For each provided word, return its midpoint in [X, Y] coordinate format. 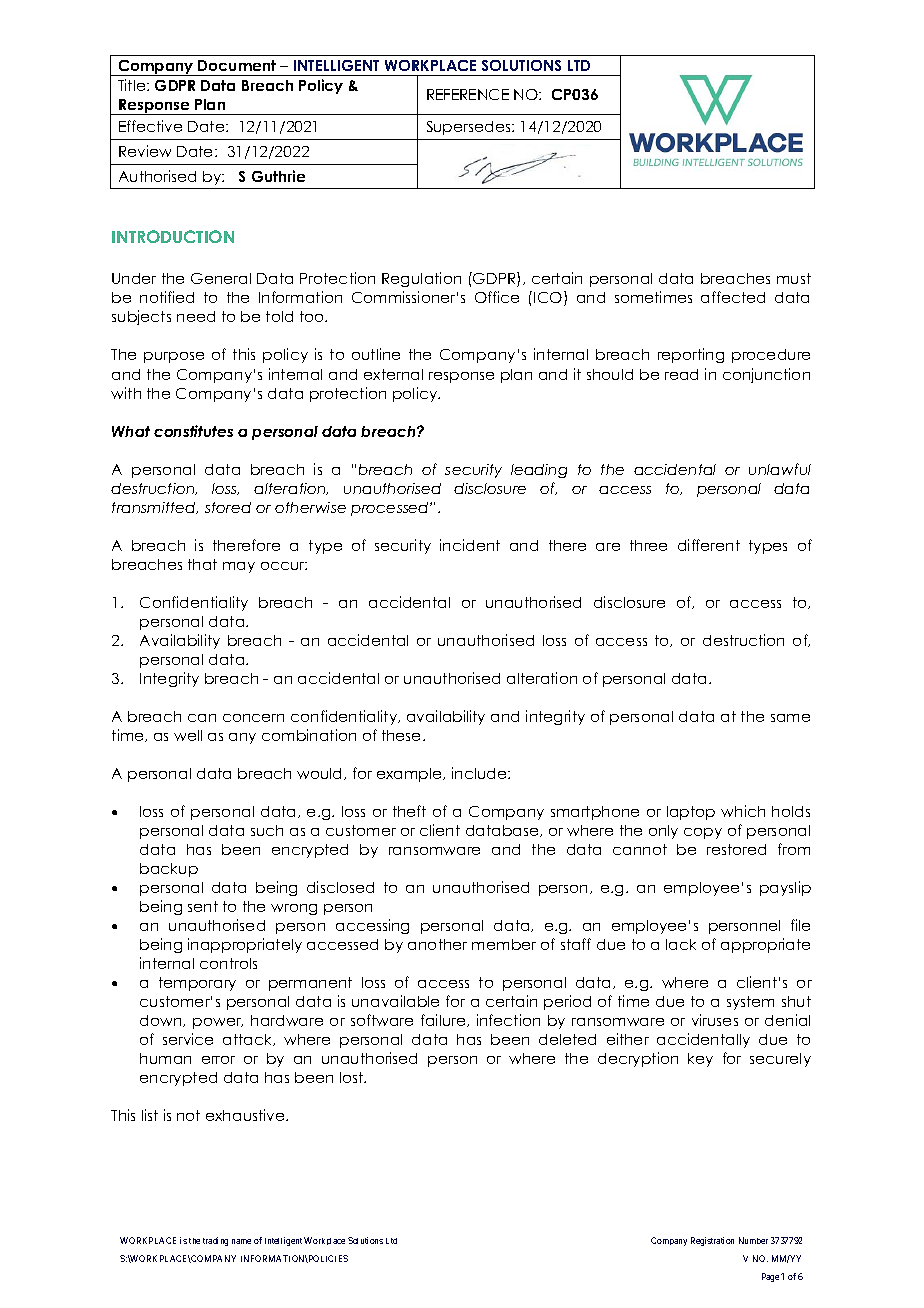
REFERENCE [468, 94]
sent [203, 906]
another [437, 944]
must [794, 278]
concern [253, 718]
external [393, 374]
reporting [691, 355]
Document [237, 65]
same [790, 718]
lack [681, 944]
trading [215, 1241]
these [403, 735]
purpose [174, 357]
